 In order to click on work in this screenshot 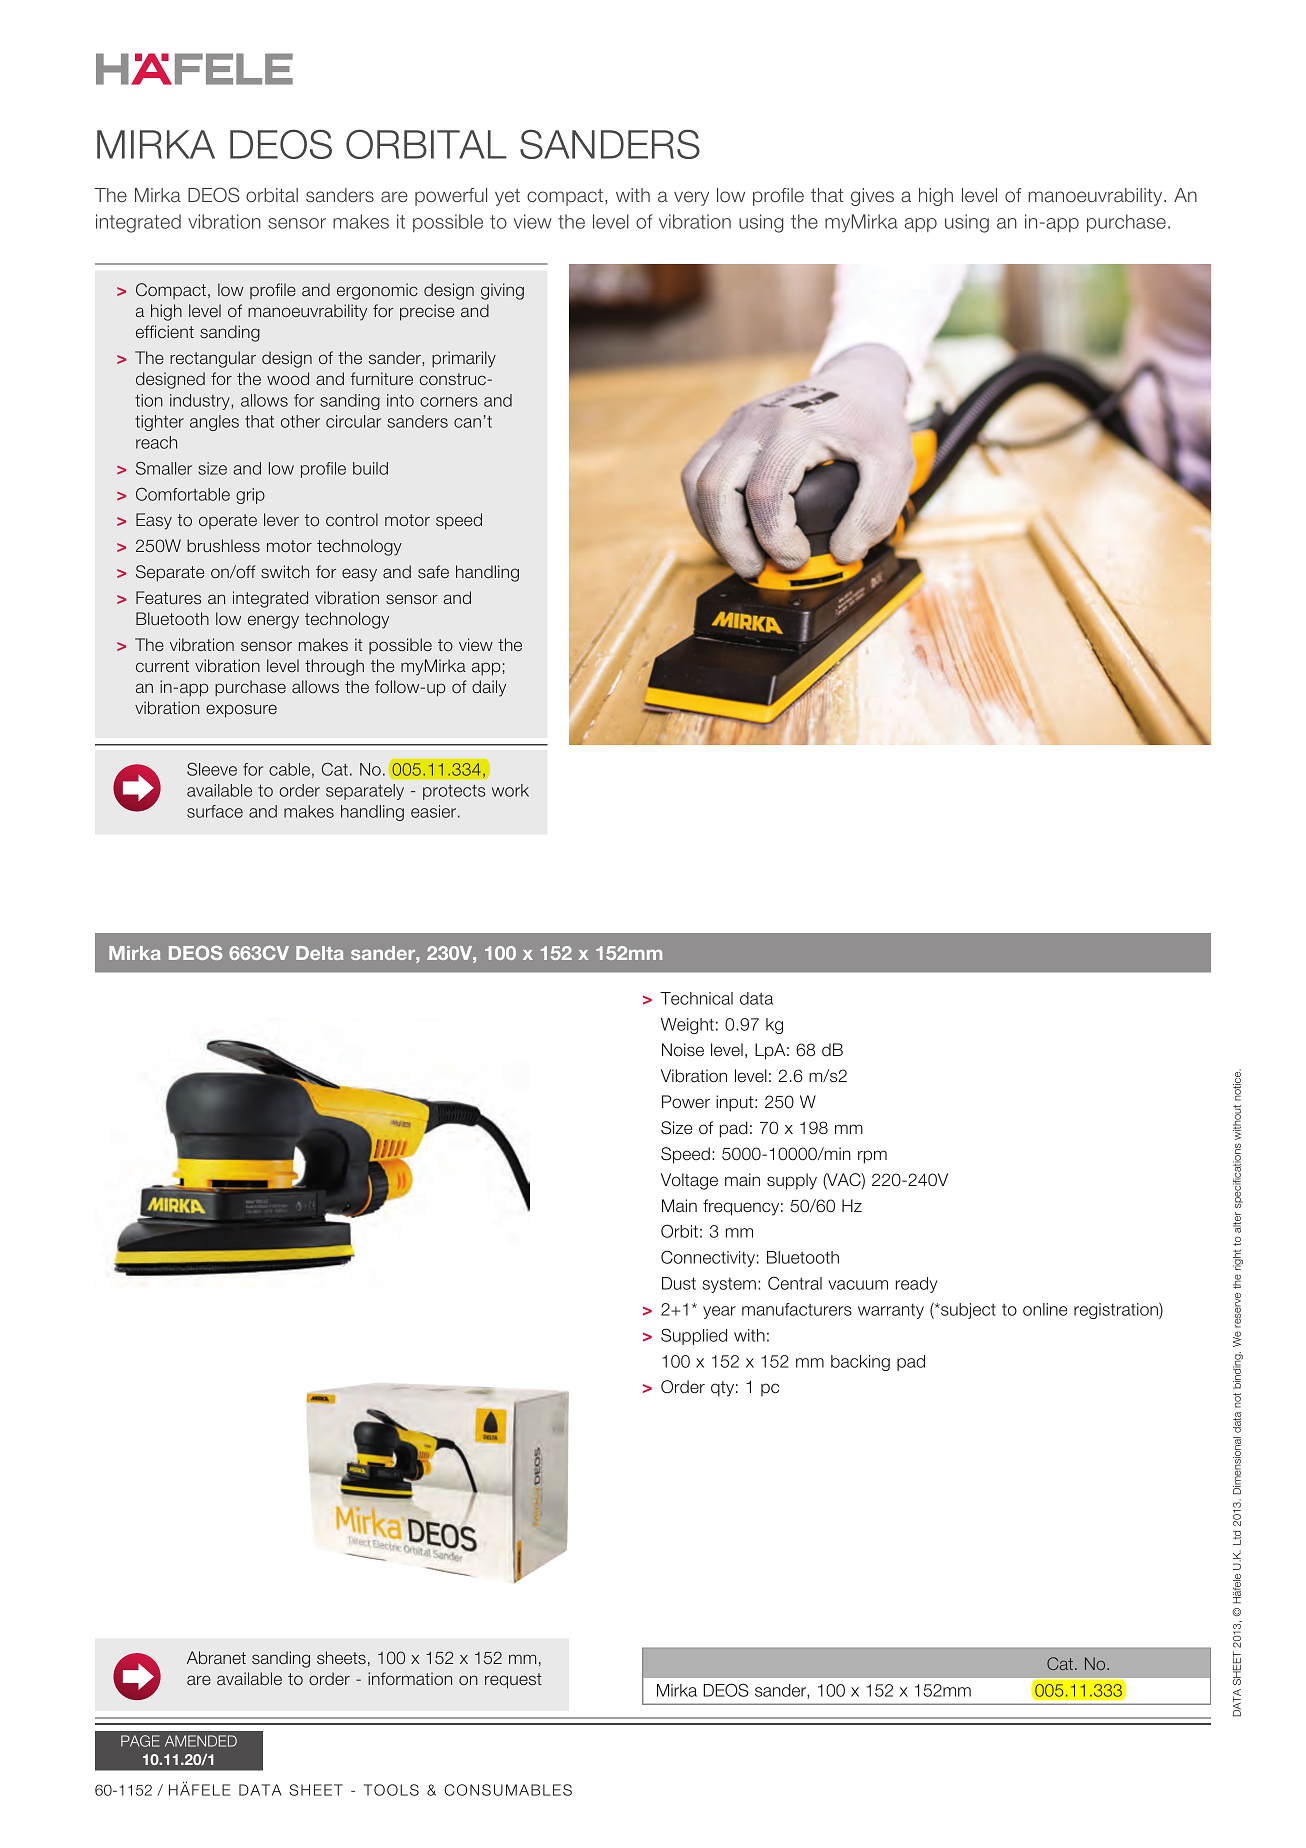, I will do `click(510, 790)`.
